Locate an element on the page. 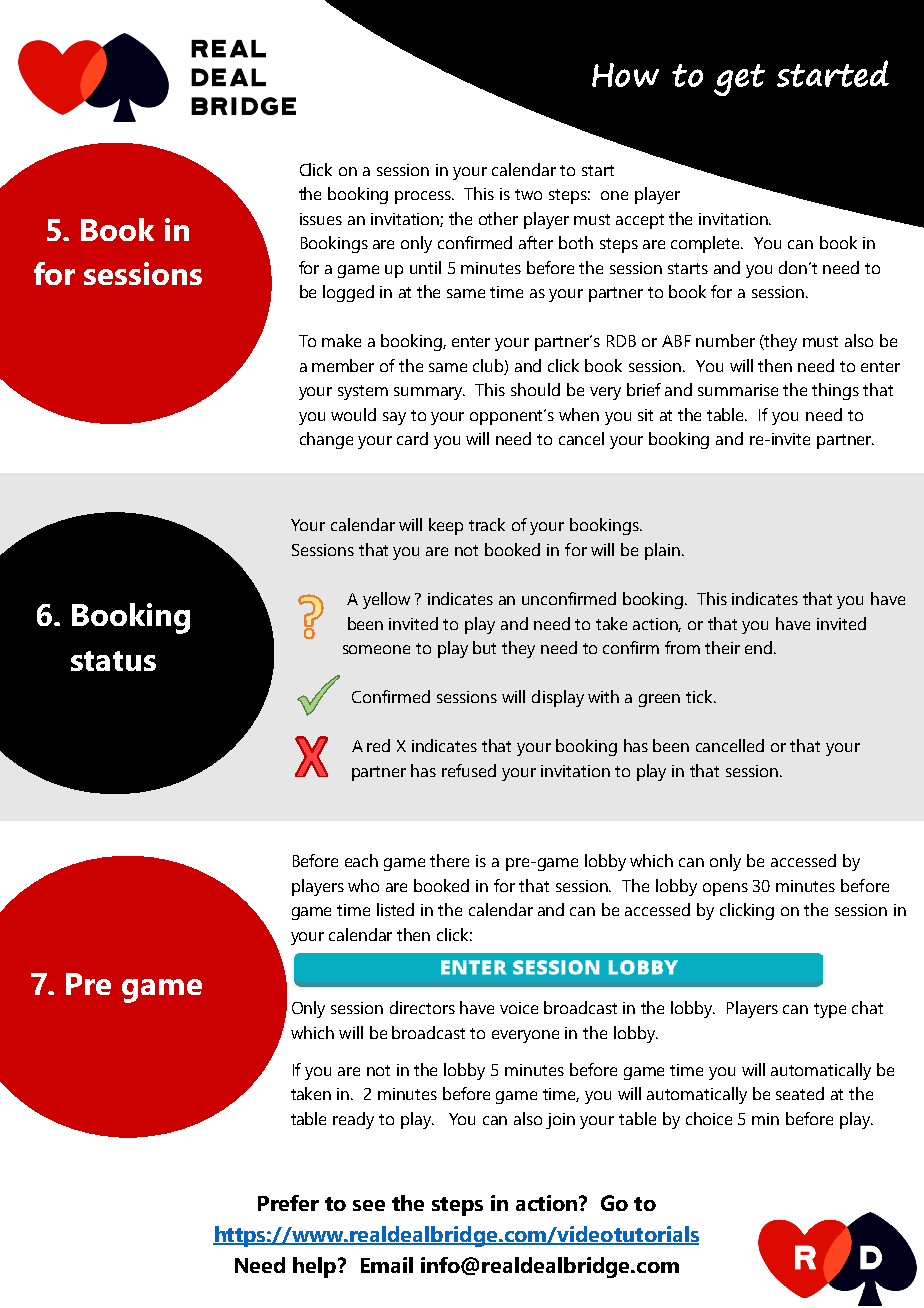 This document has width=924, height=1308. issues is located at coordinates (321, 219).
